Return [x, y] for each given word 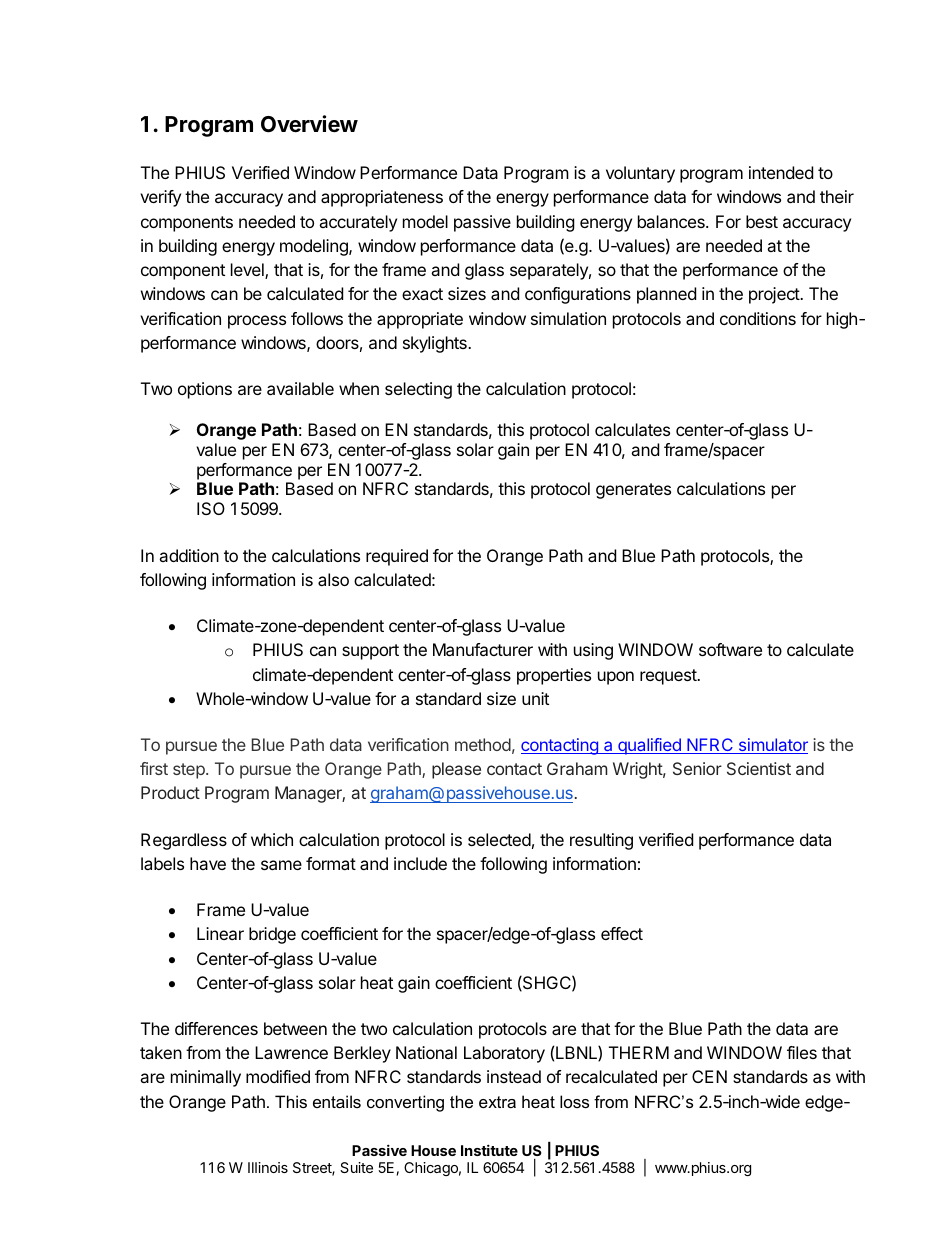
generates [633, 491]
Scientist [759, 768]
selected [499, 839]
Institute [489, 1150]
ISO [211, 508]
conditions [758, 318]
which [272, 839]
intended [781, 172]
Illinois [268, 1167]
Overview [309, 124]
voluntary [640, 174]
